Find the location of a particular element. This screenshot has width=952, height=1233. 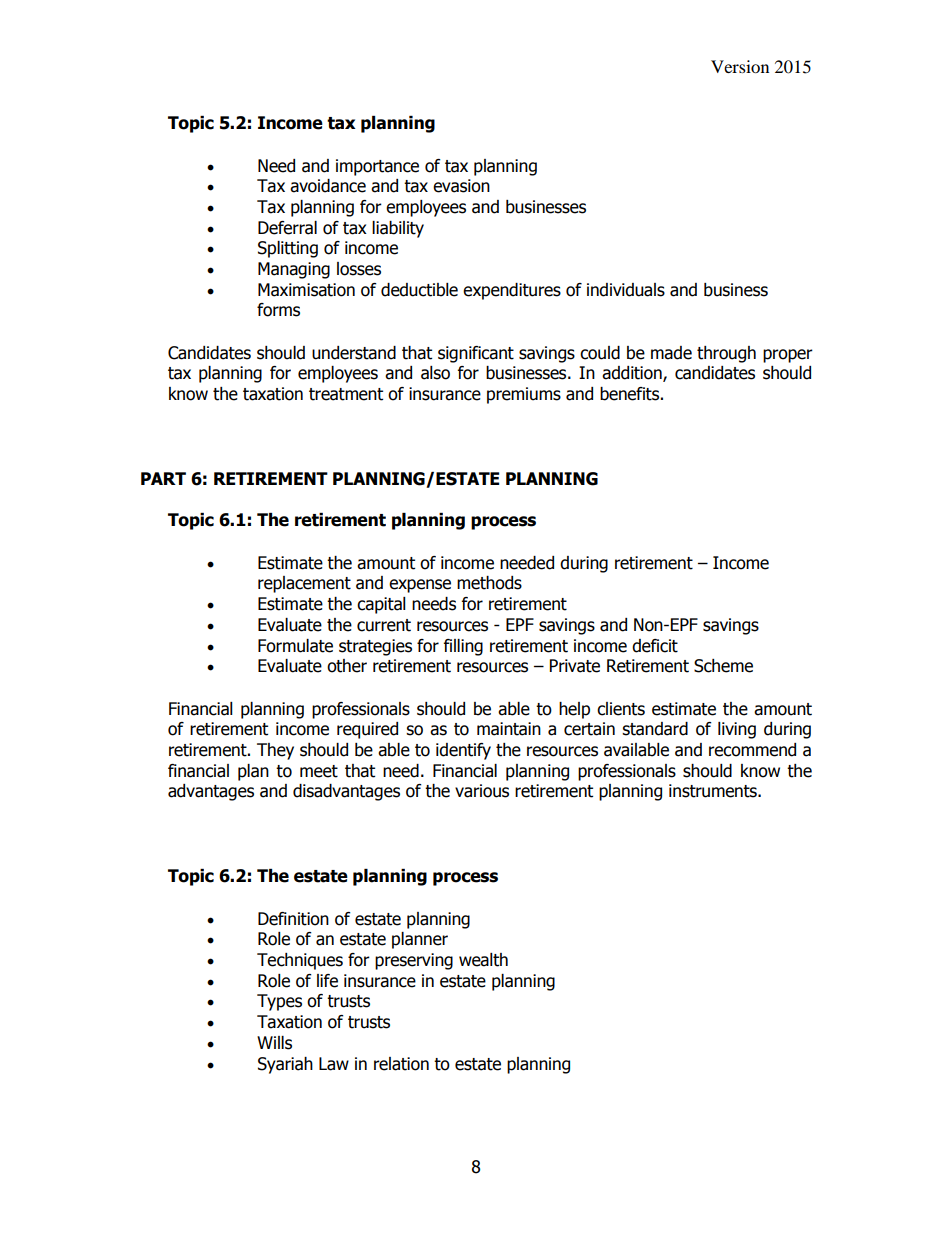

recommend is located at coordinates (752, 750).
